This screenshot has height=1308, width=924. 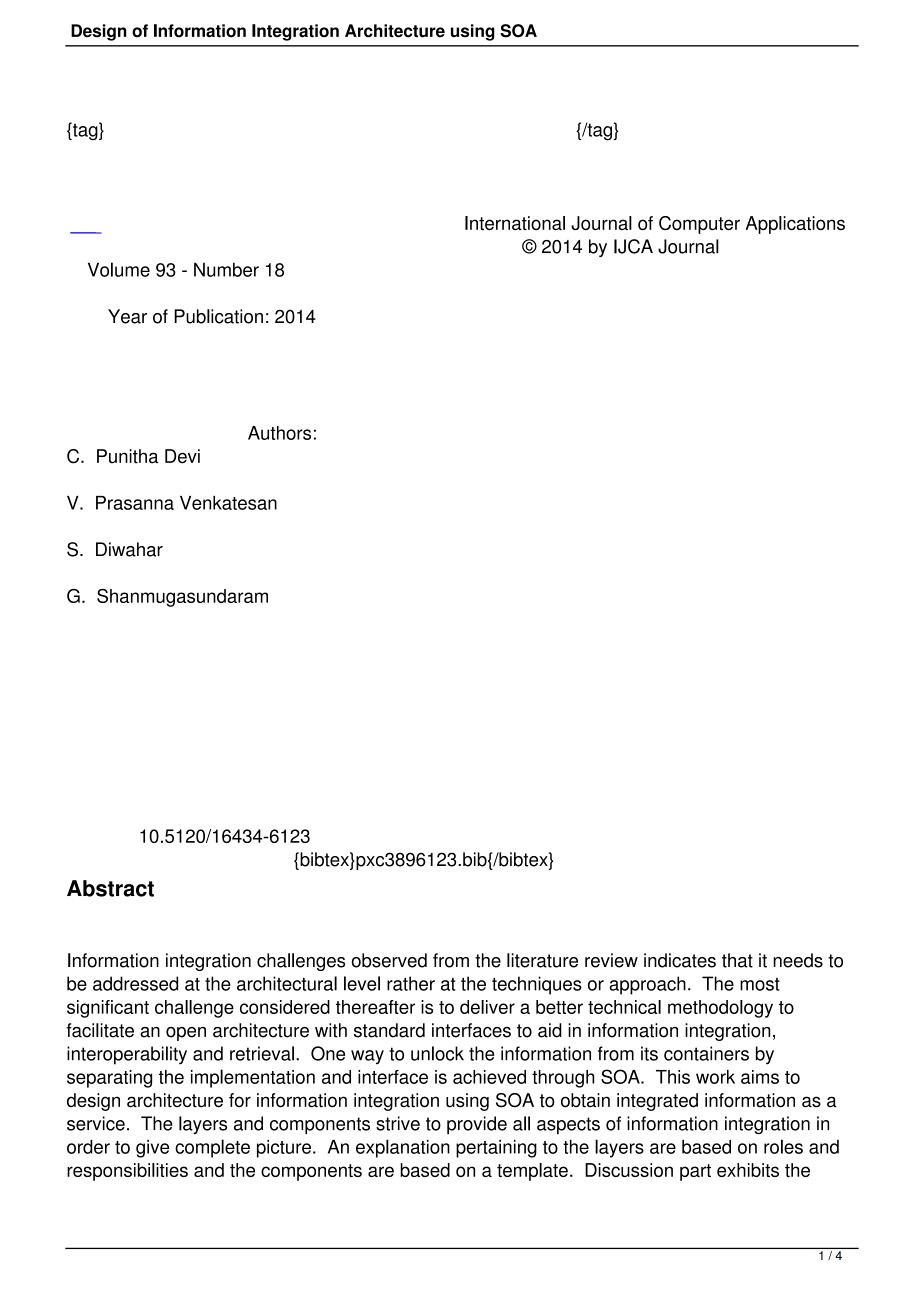 I want to click on Applications, so click(x=795, y=225).
